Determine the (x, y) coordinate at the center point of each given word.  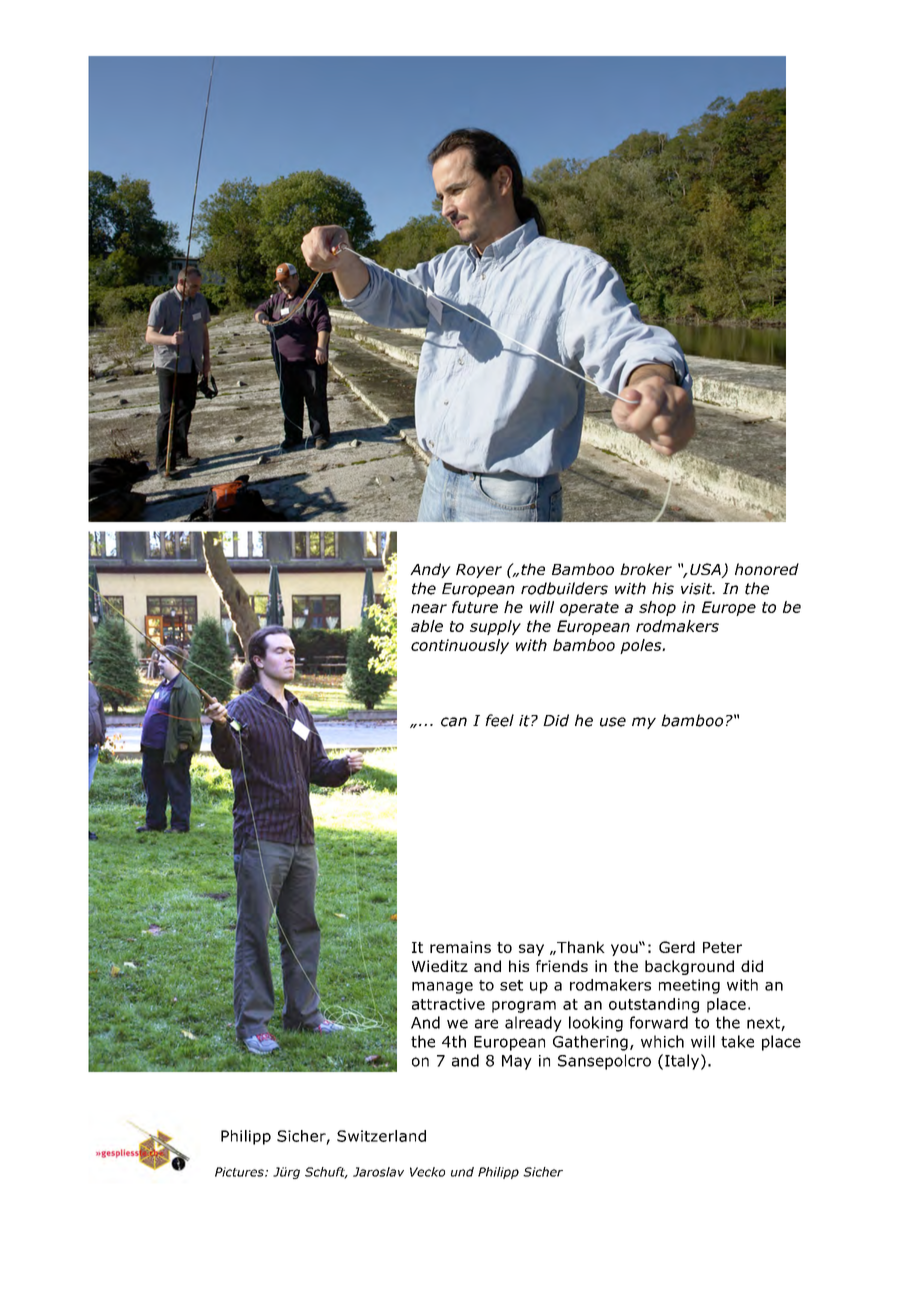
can (454, 722)
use (613, 722)
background (689, 967)
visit (698, 589)
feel (499, 720)
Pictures (240, 1172)
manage (442, 988)
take (737, 1041)
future (475, 607)
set (511, 985)
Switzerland (381, 1136)
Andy (430, 570)
